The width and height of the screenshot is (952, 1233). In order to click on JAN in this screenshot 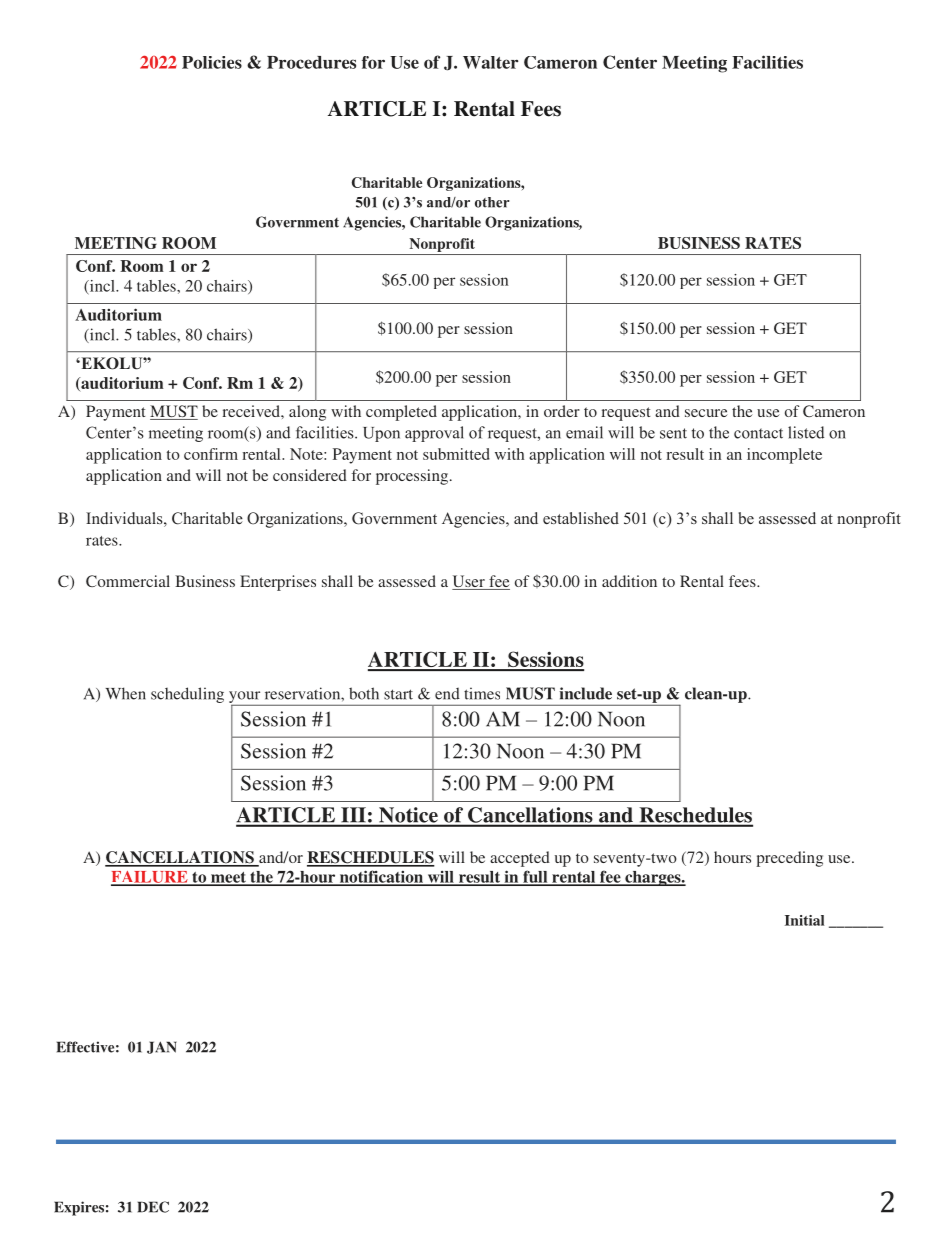, I will do `click(162, 1047)`.
